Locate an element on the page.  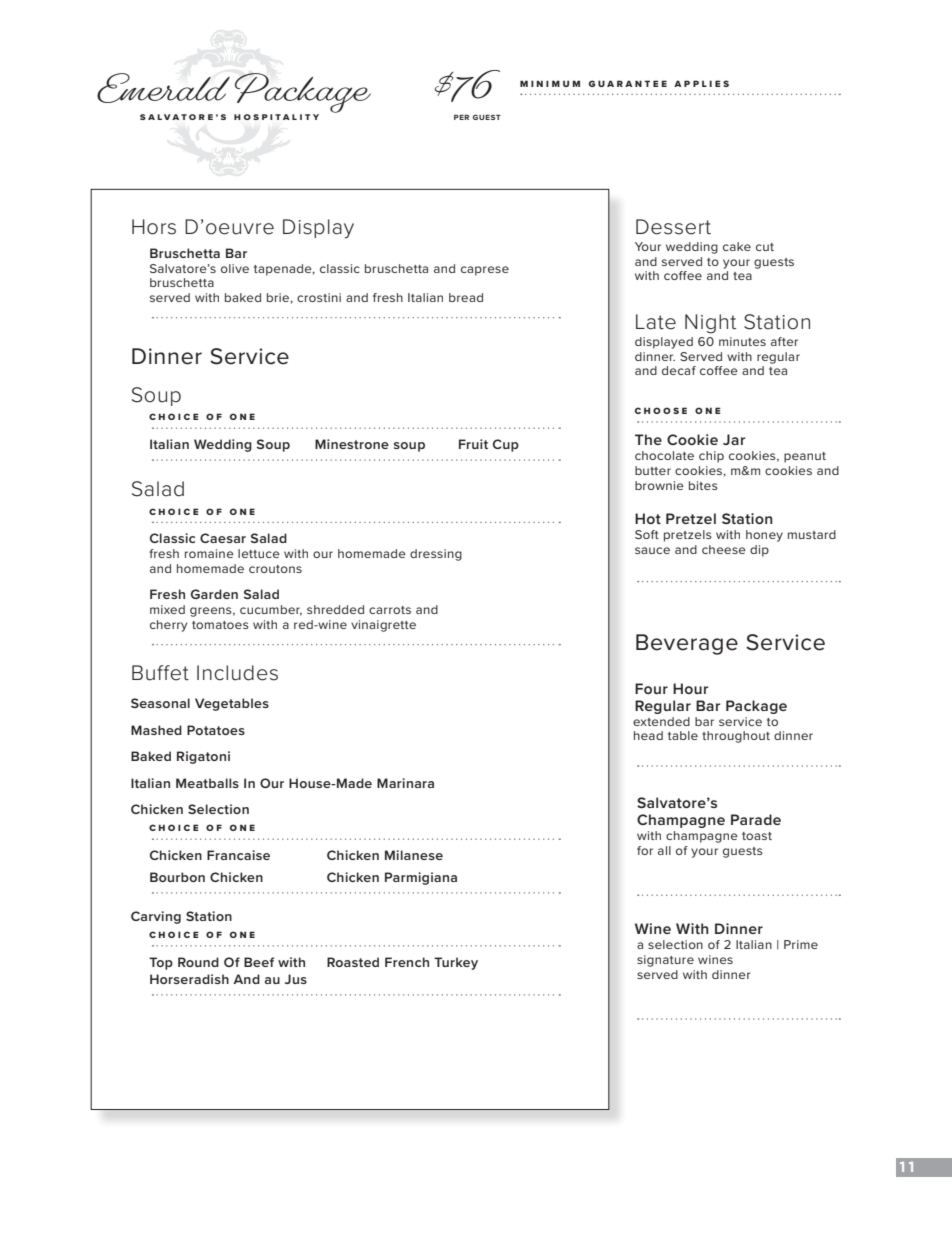
bread is located at coordinates (466, 297).
